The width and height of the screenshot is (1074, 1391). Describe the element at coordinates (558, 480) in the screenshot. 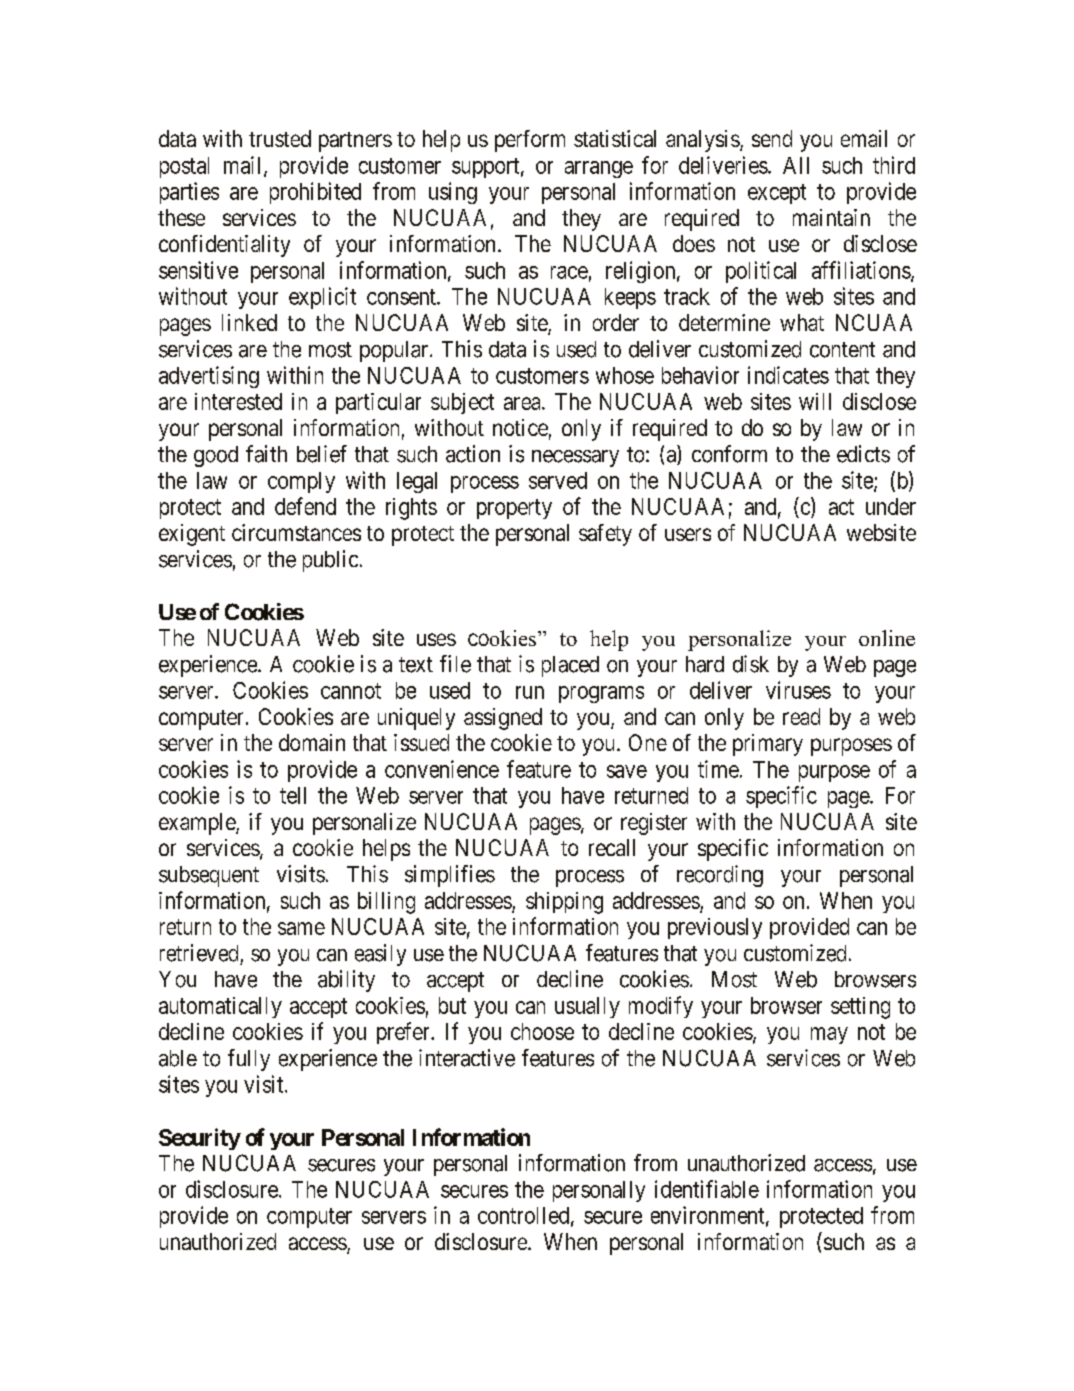

I see `served` at that location.
